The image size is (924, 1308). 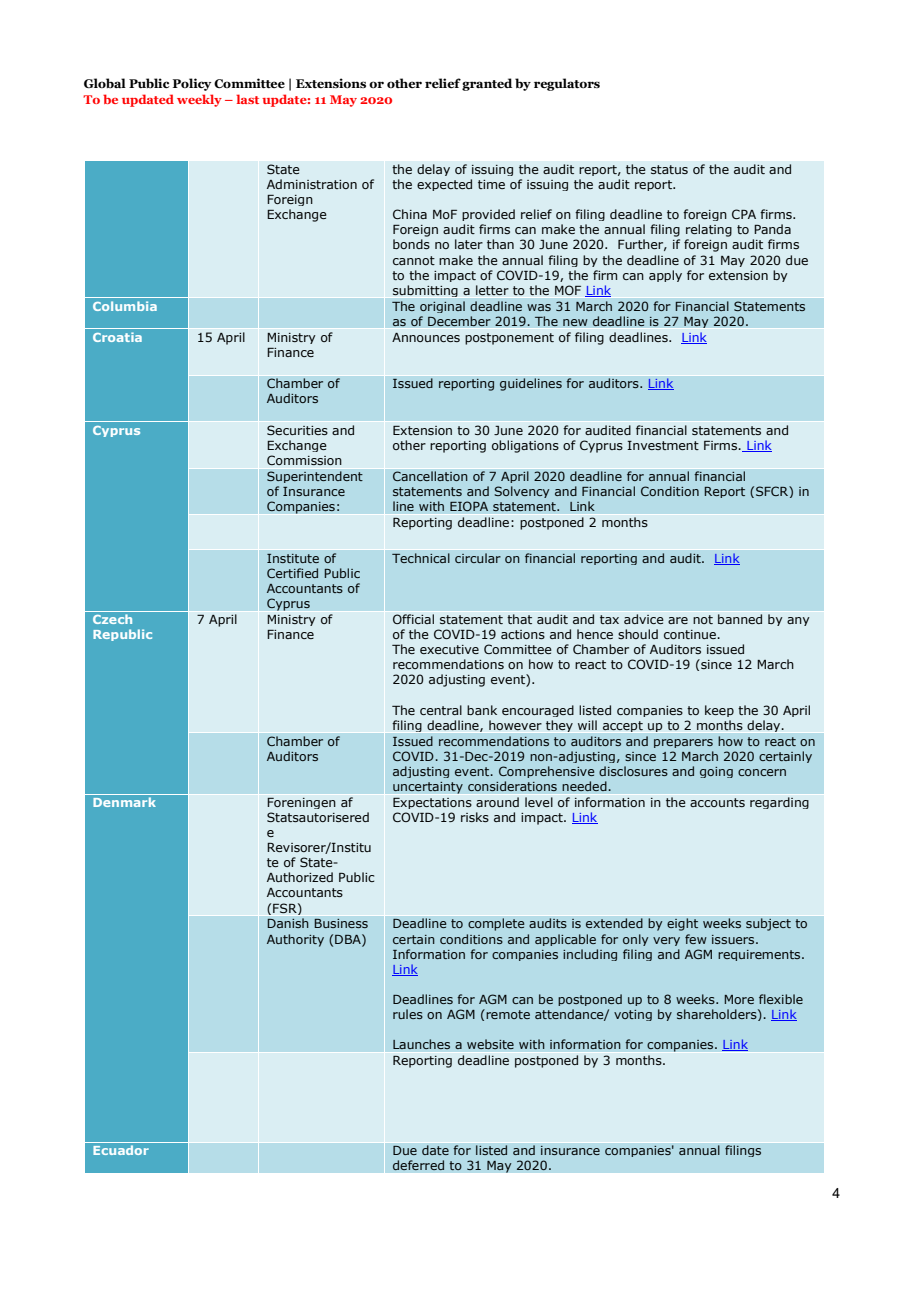 What do you see at coordinates (199, 100) in the screenshot?
I see `weekly` at bounding box center [199, 100].
